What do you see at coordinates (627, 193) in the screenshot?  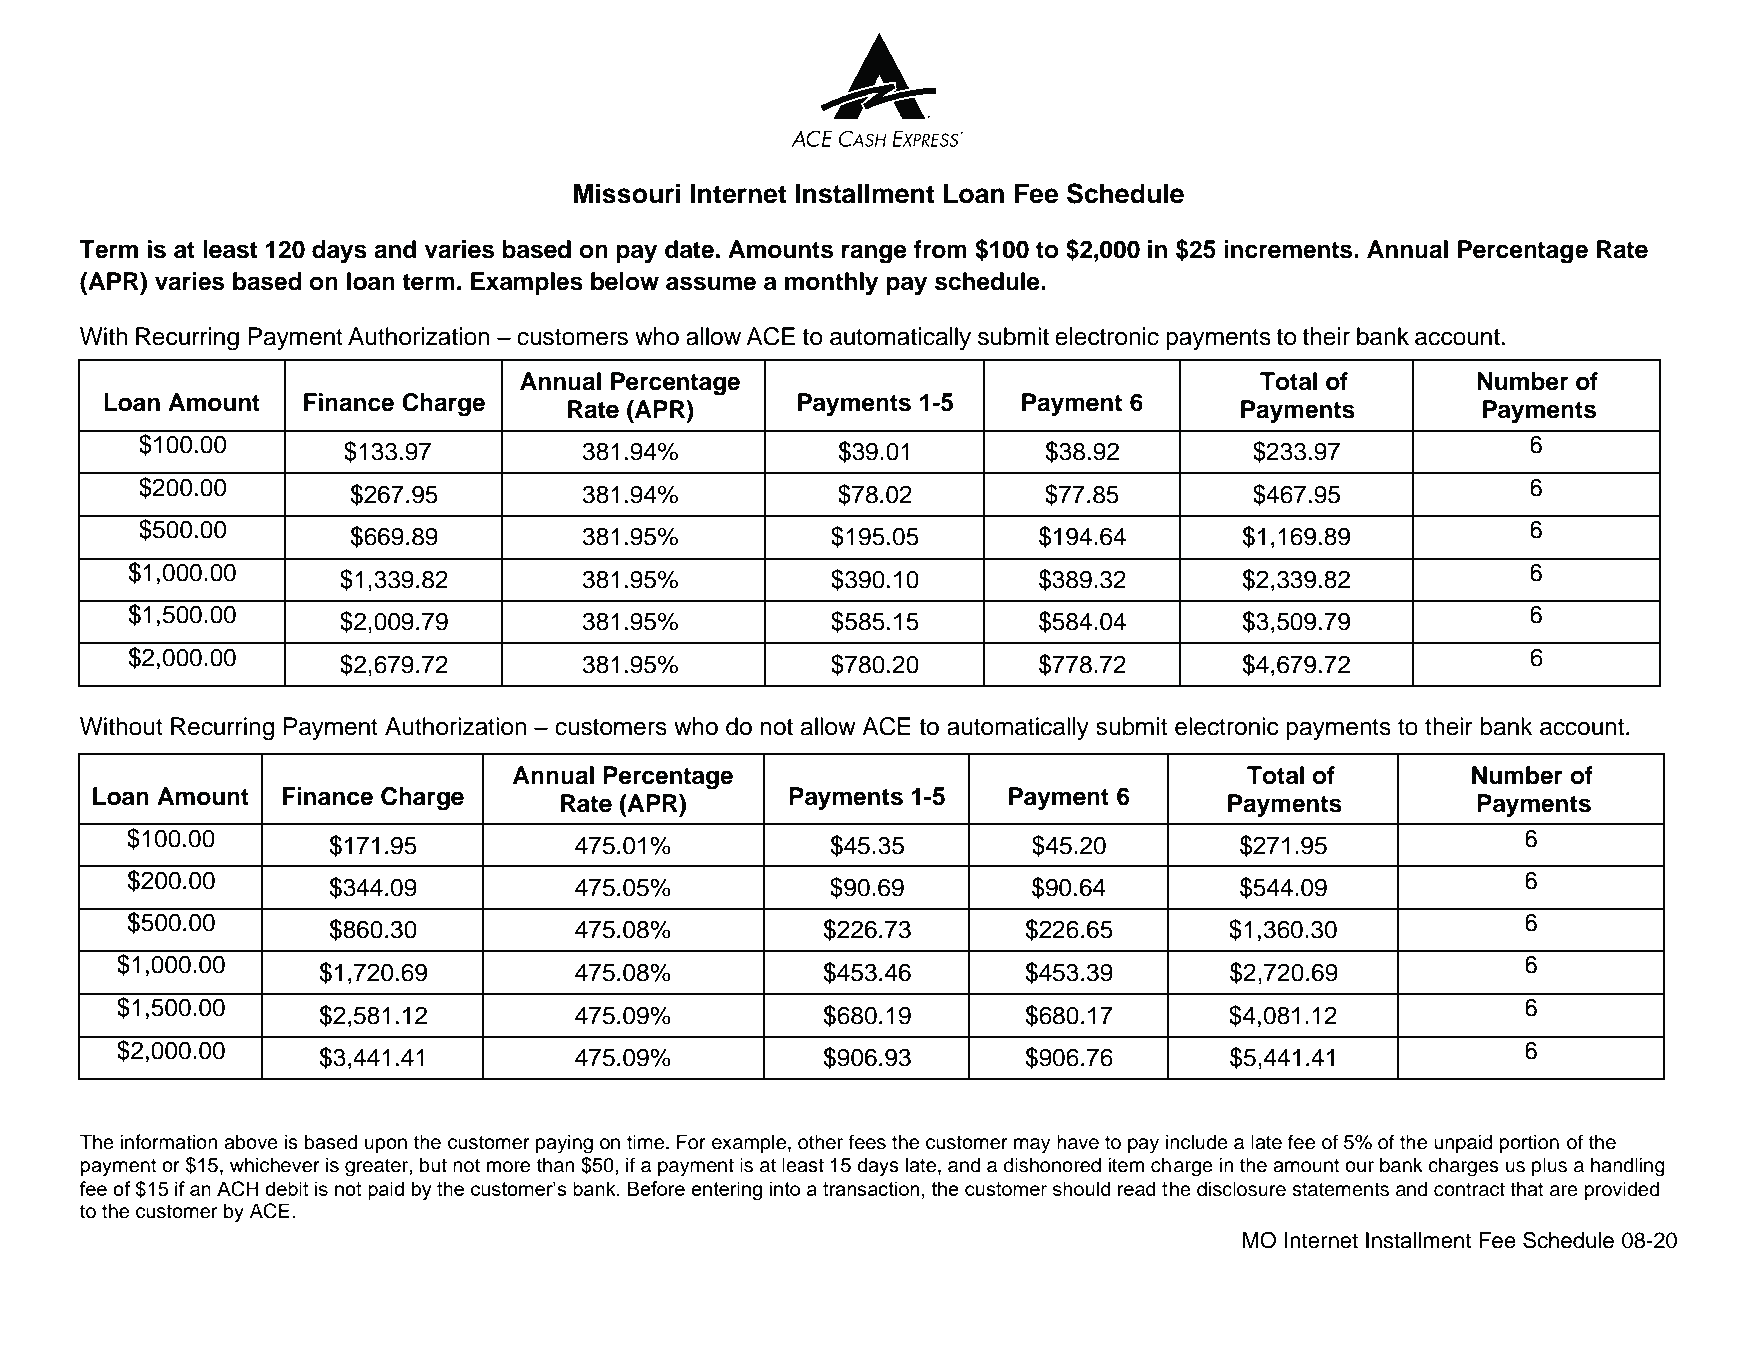 I see `Missouri` at bounding box center [627, 193].
